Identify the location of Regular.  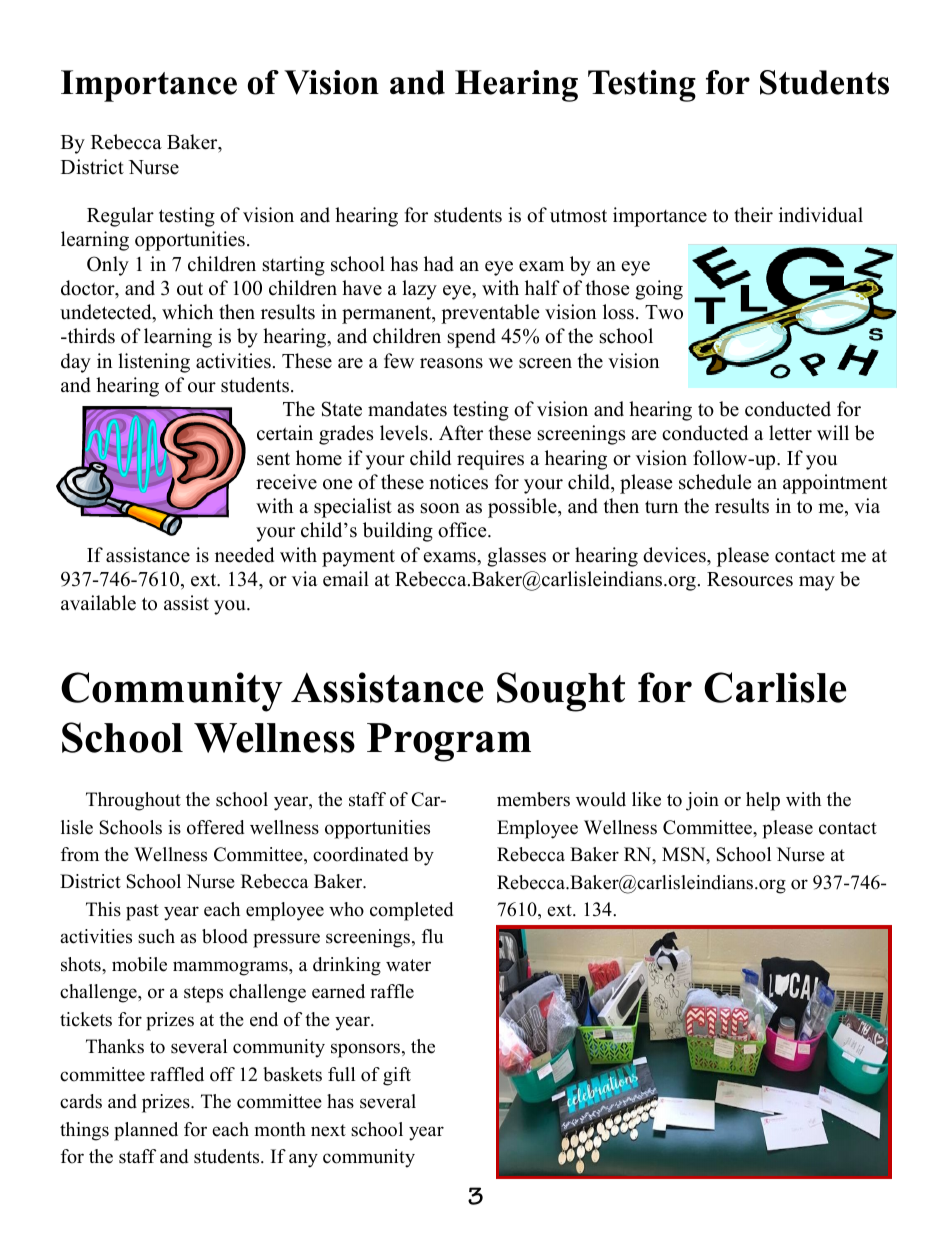
(120, 217).
